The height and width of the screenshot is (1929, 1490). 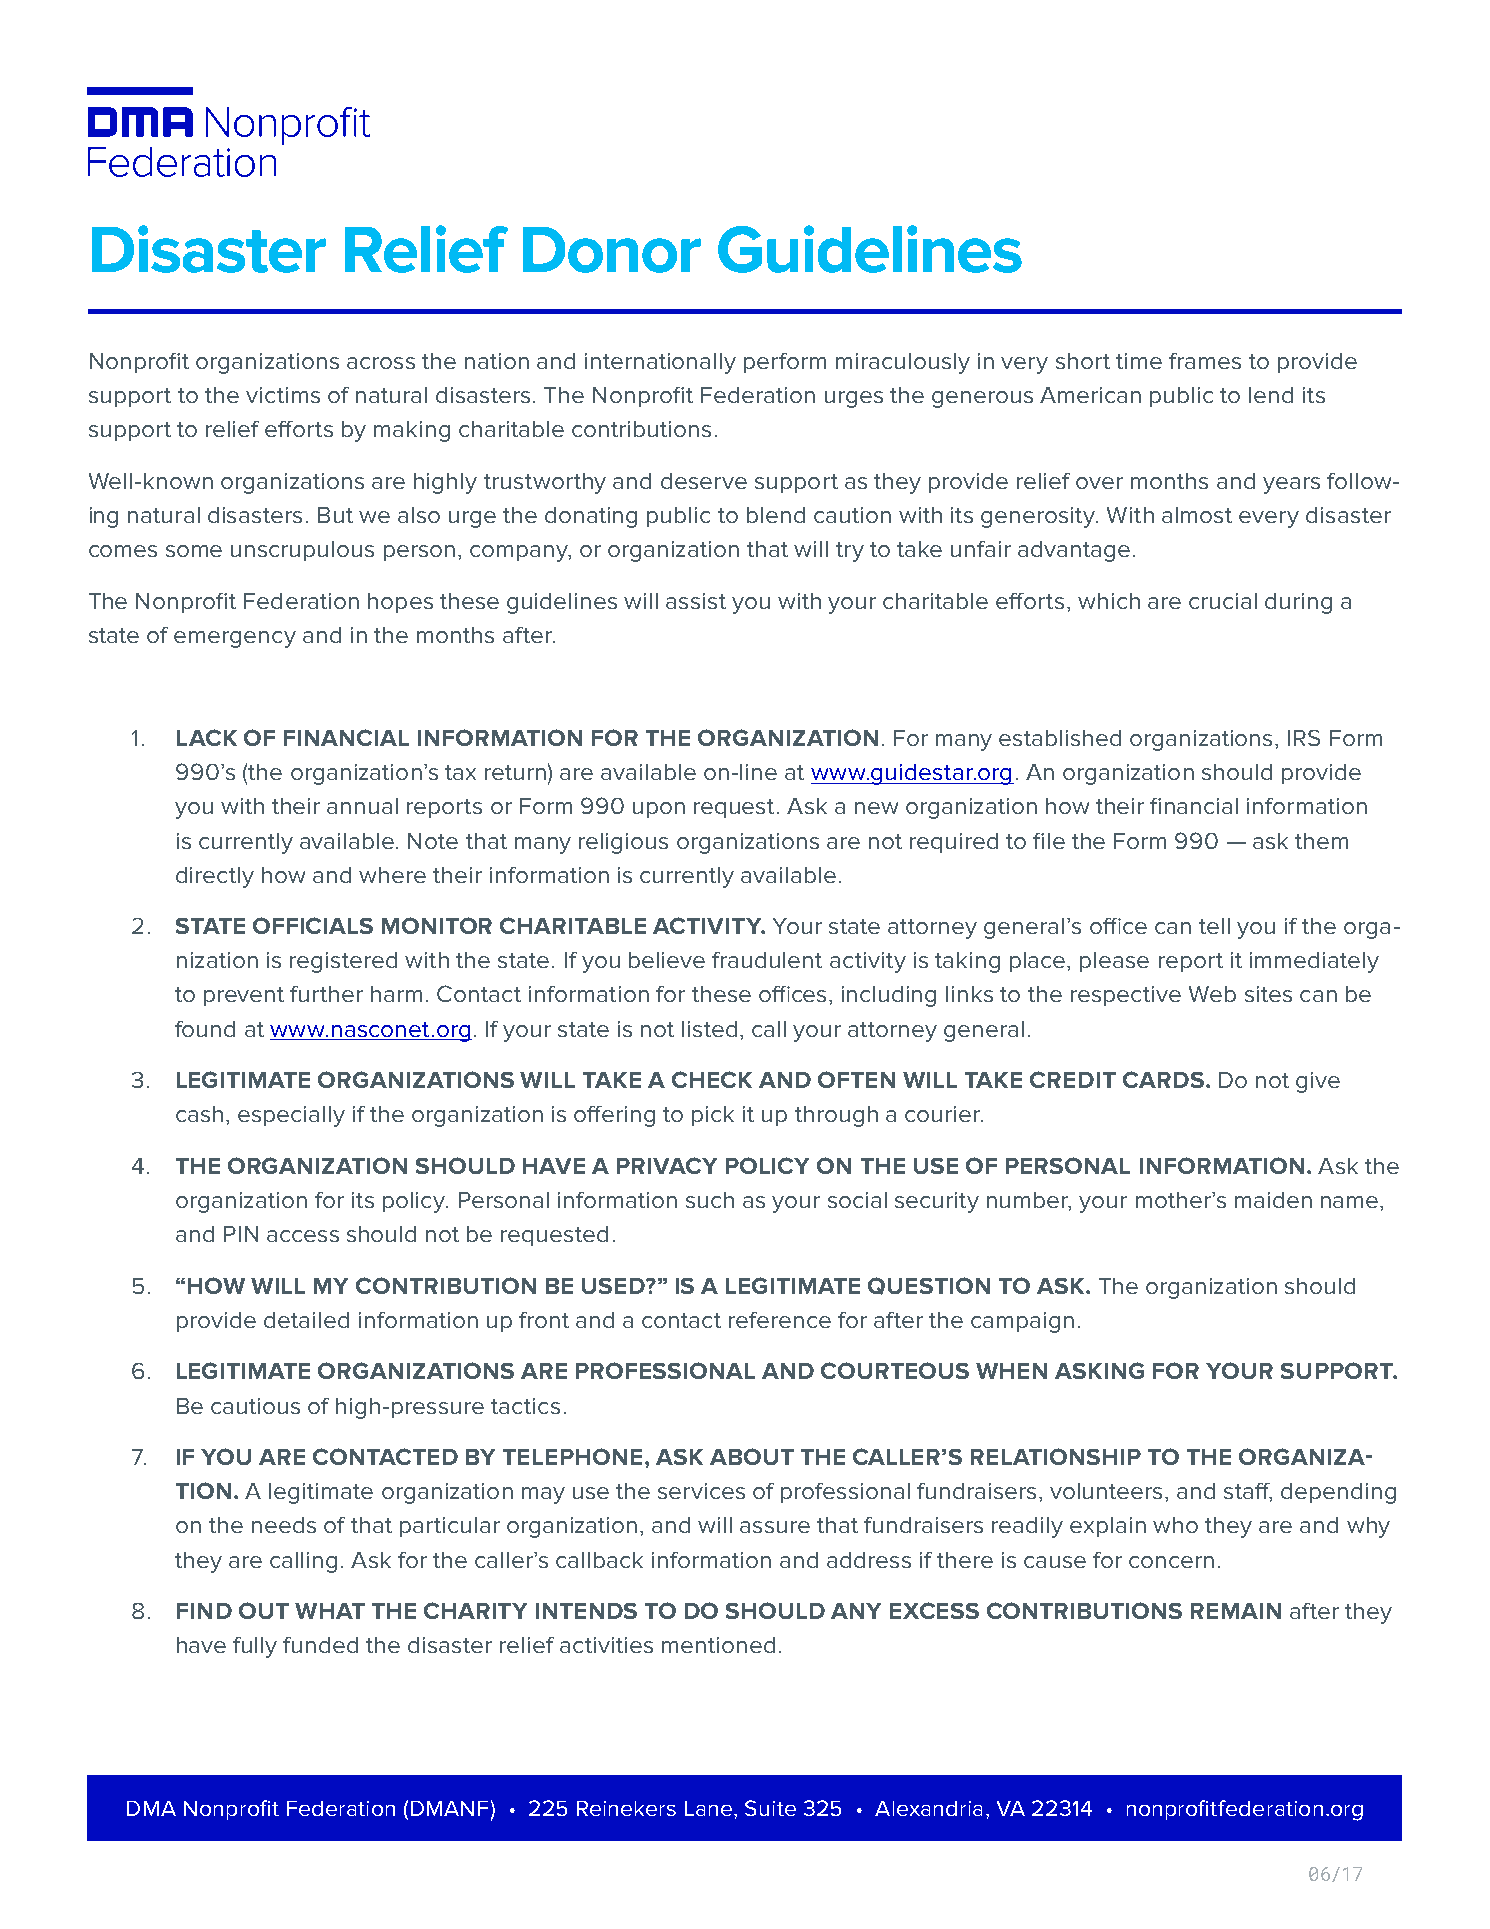 I want to click on across, so click(x=381, y=363).
